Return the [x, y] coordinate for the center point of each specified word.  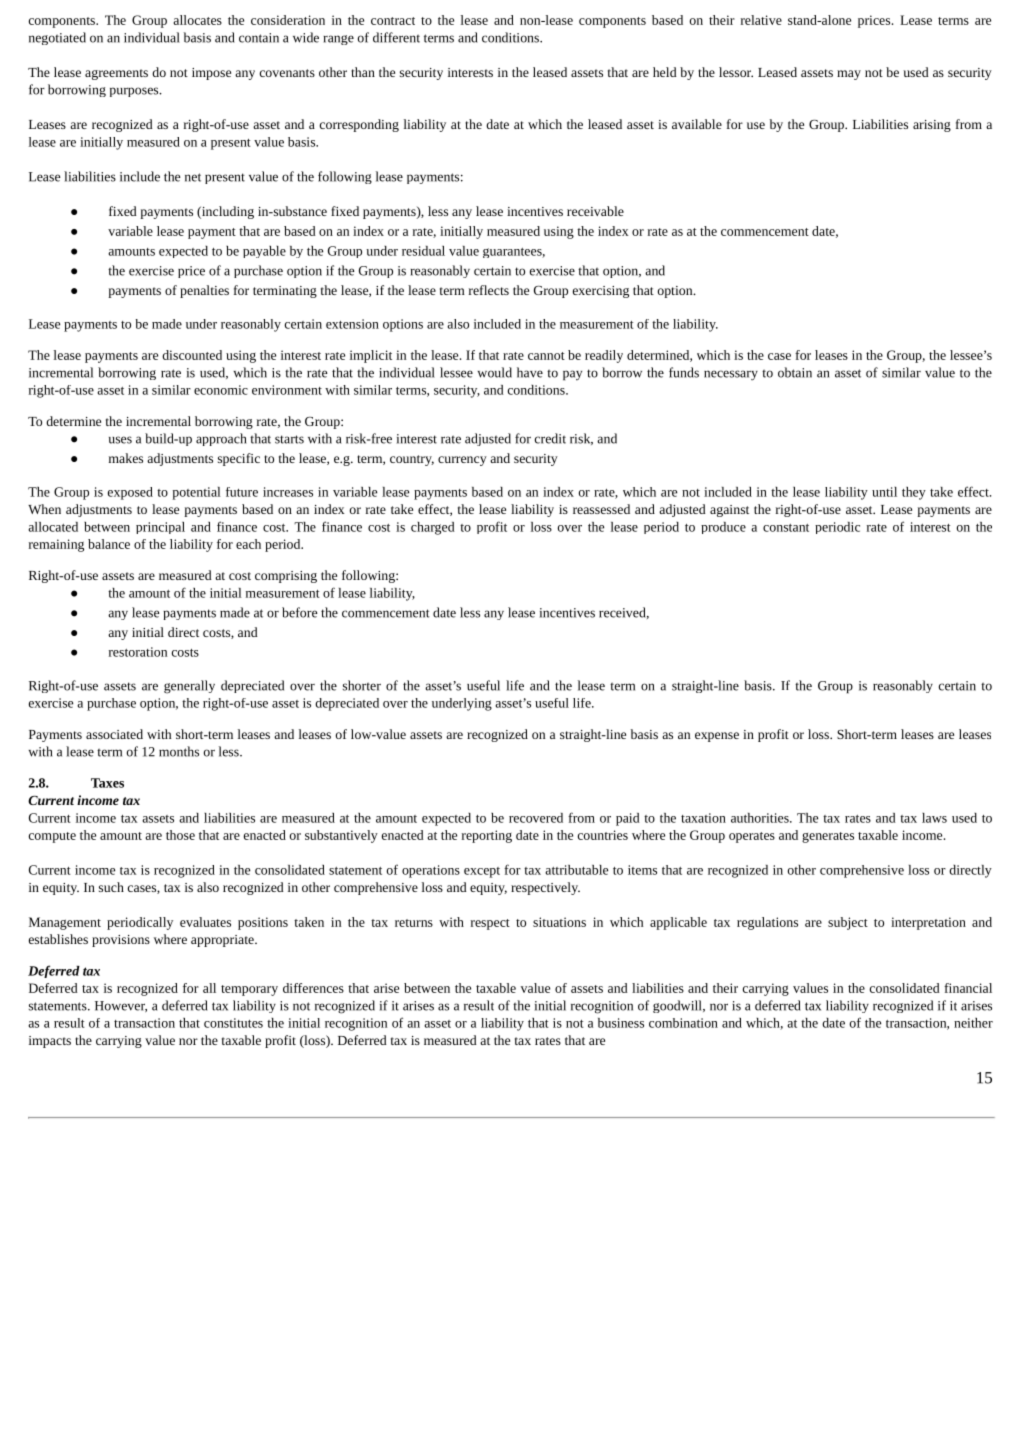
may [849, 75]
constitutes [233, 1023]
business [621, 1023]
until [884, 492]
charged [433, 528]
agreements [116, 74]
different [396, 37]
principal [160, 528]
